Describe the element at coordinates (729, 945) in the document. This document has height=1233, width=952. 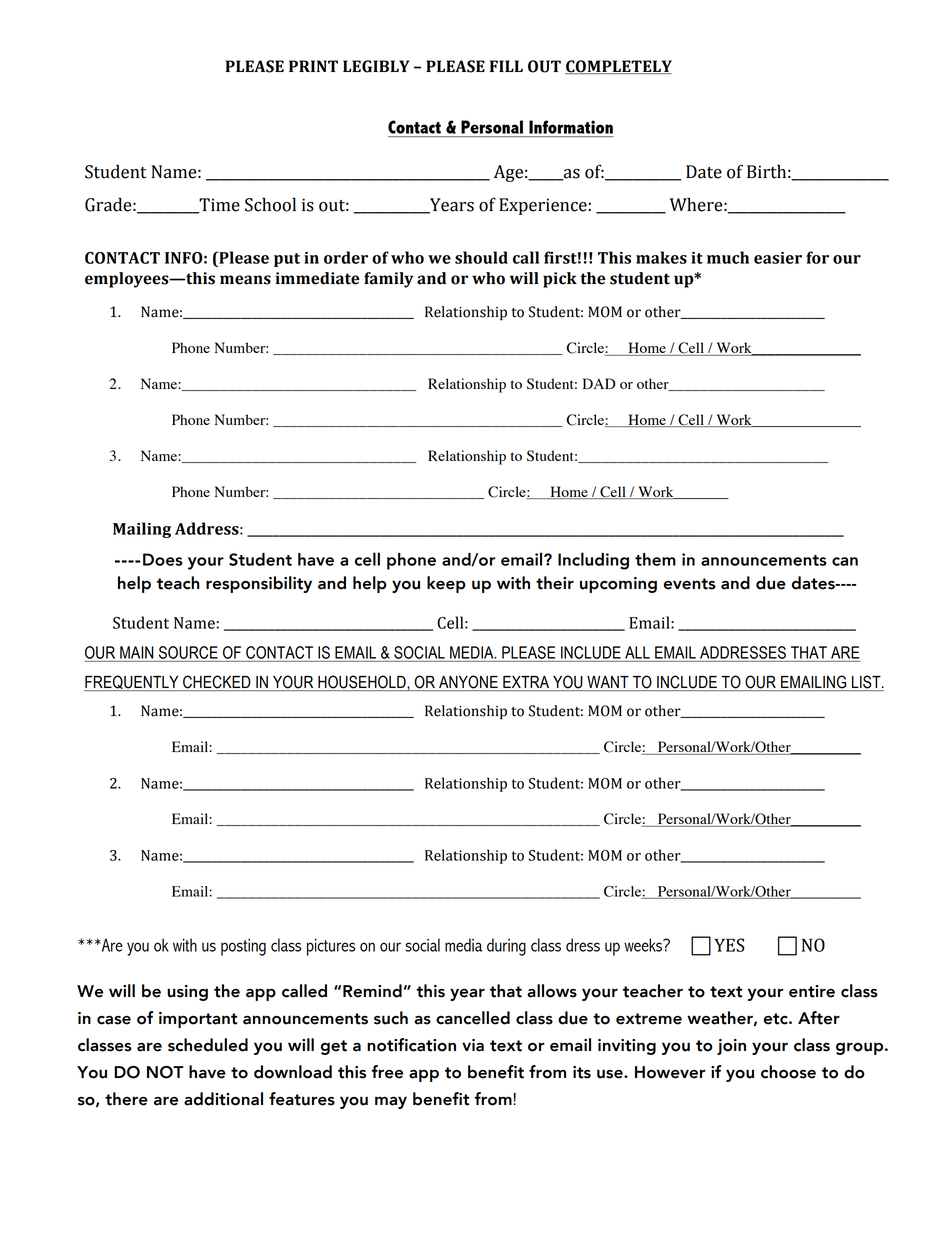
I see `YES` at that location.
